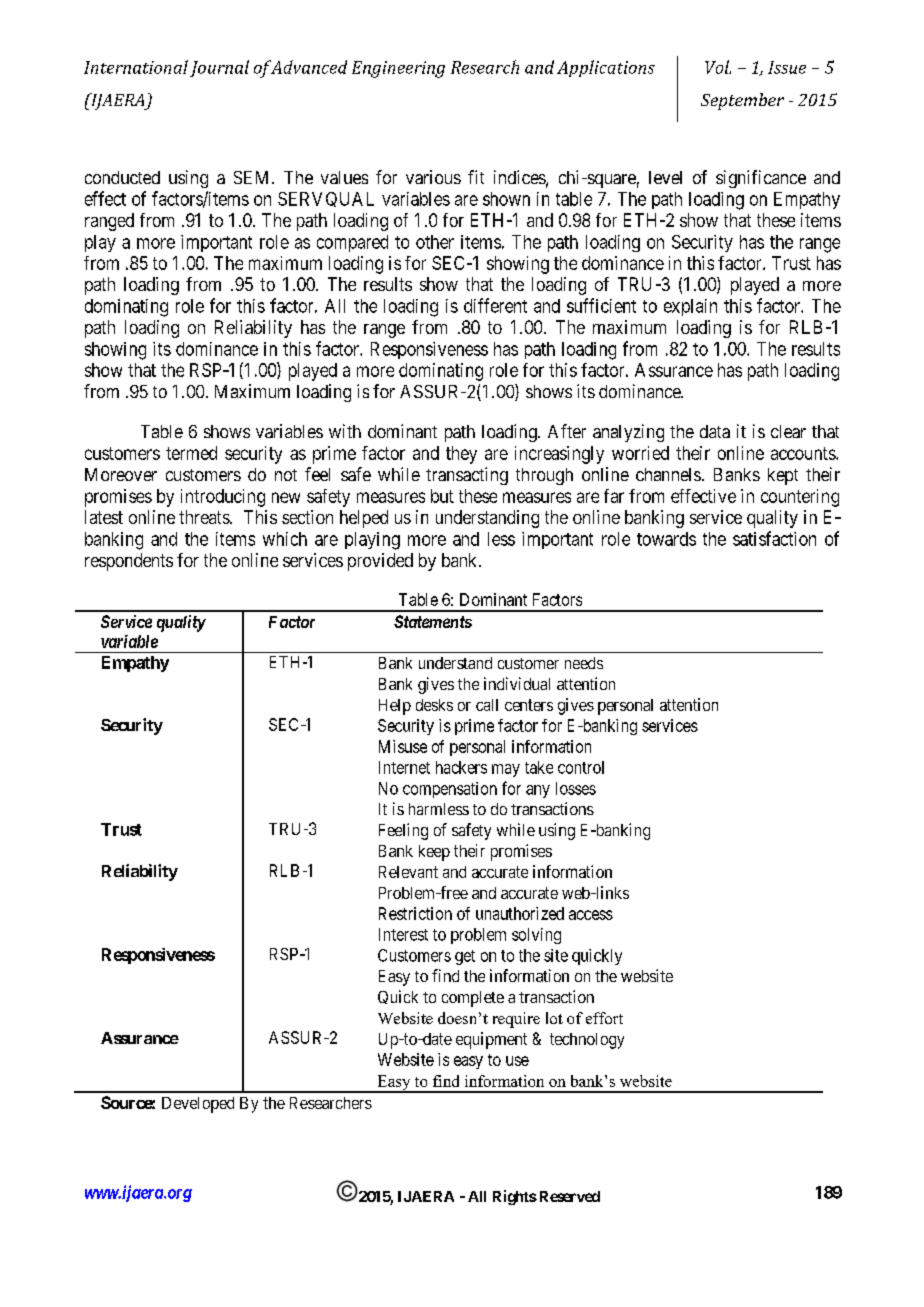 This document has height=1307, width=924. I want to click on Journal, so click(219, 68).
